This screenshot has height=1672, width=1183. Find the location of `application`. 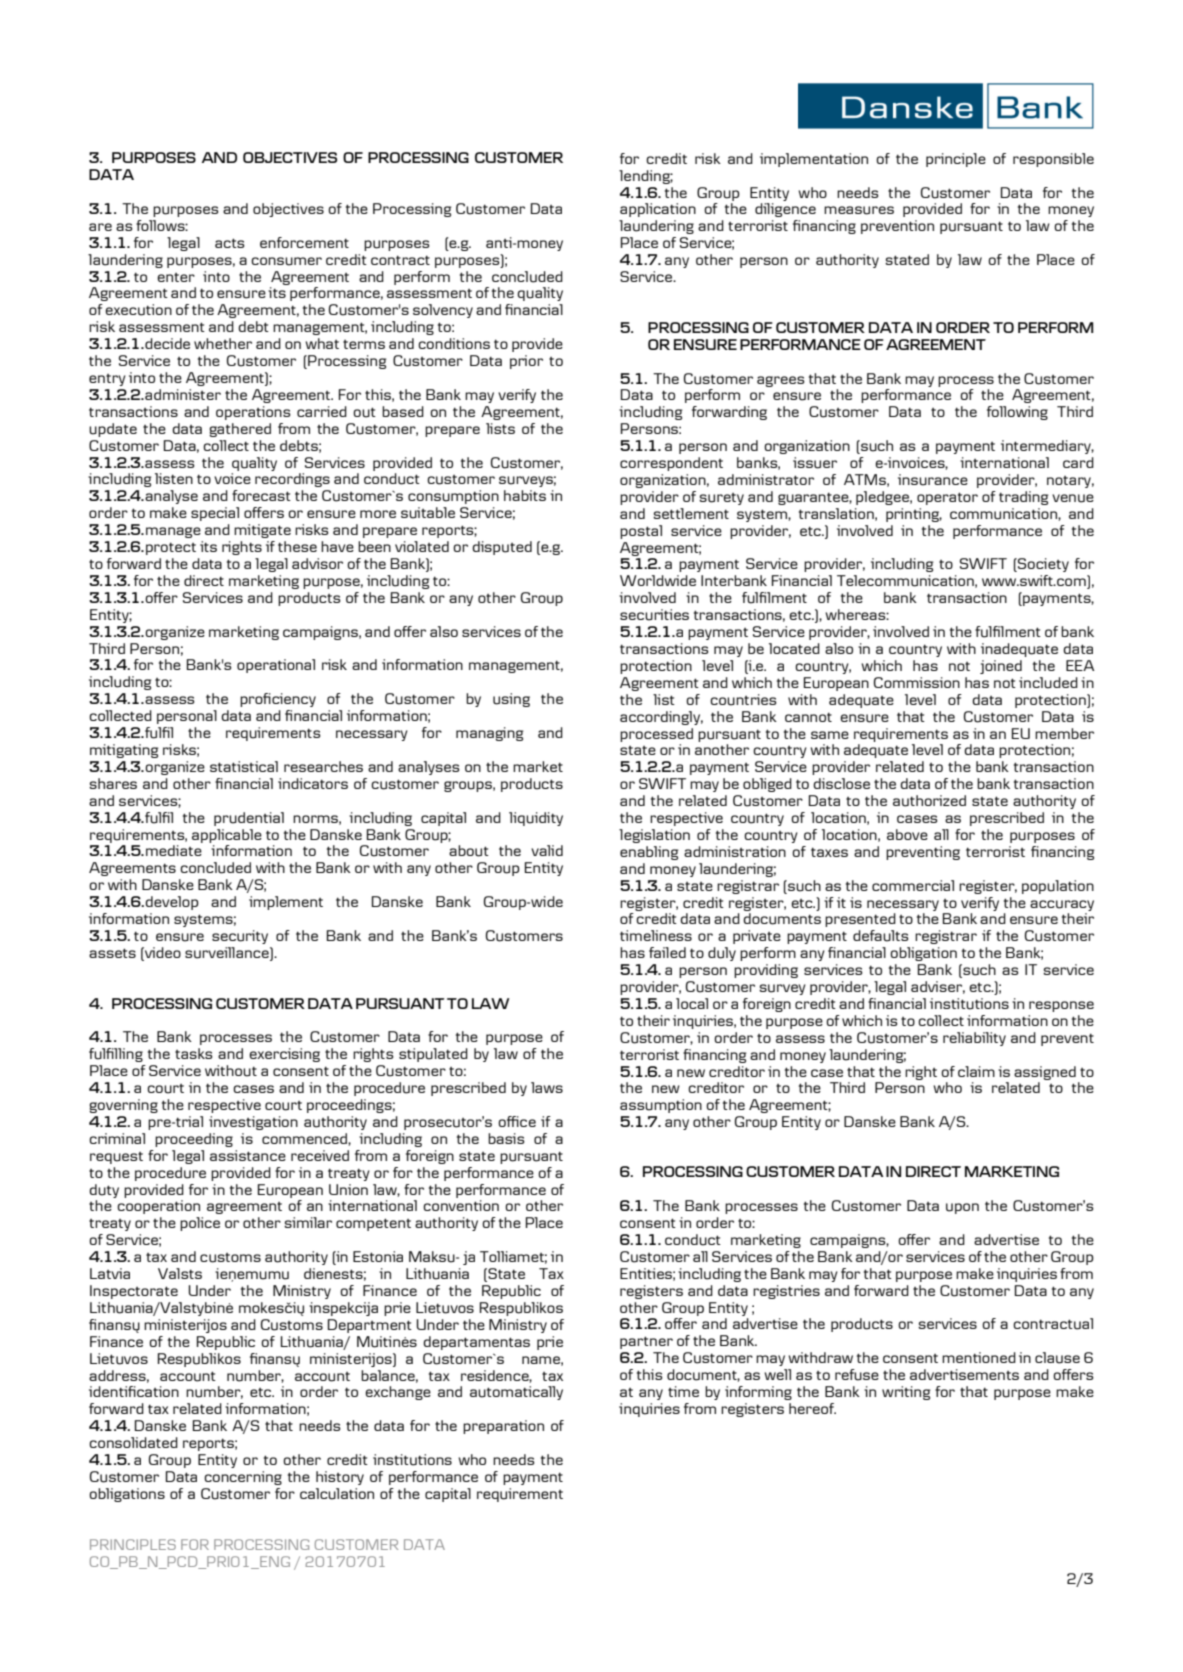

application is located at coordinates (658, 210).
